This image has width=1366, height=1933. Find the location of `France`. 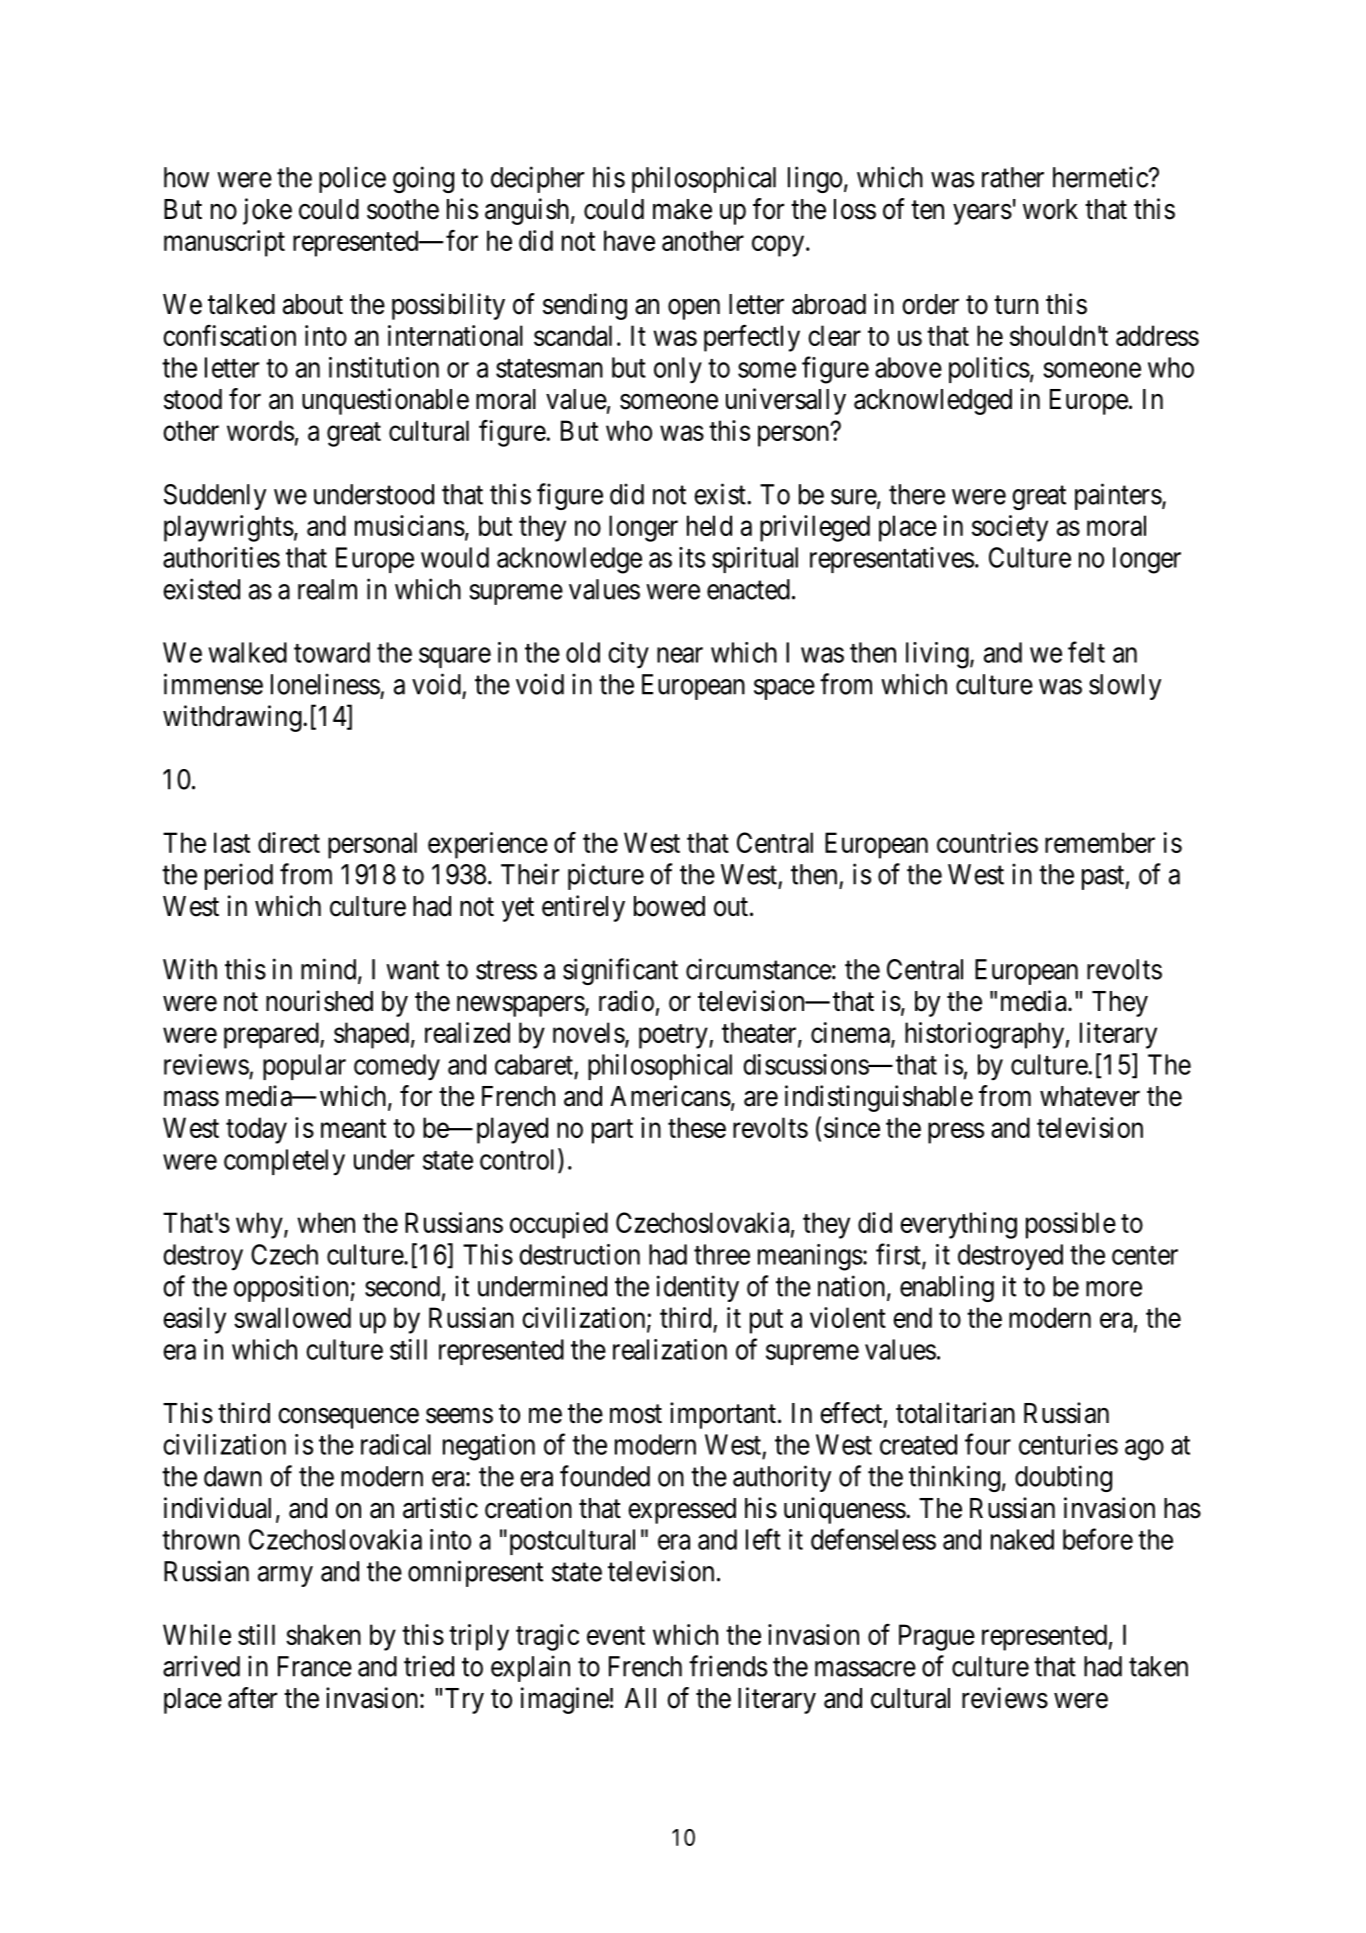

France is located at coordinates (315, 1666).
